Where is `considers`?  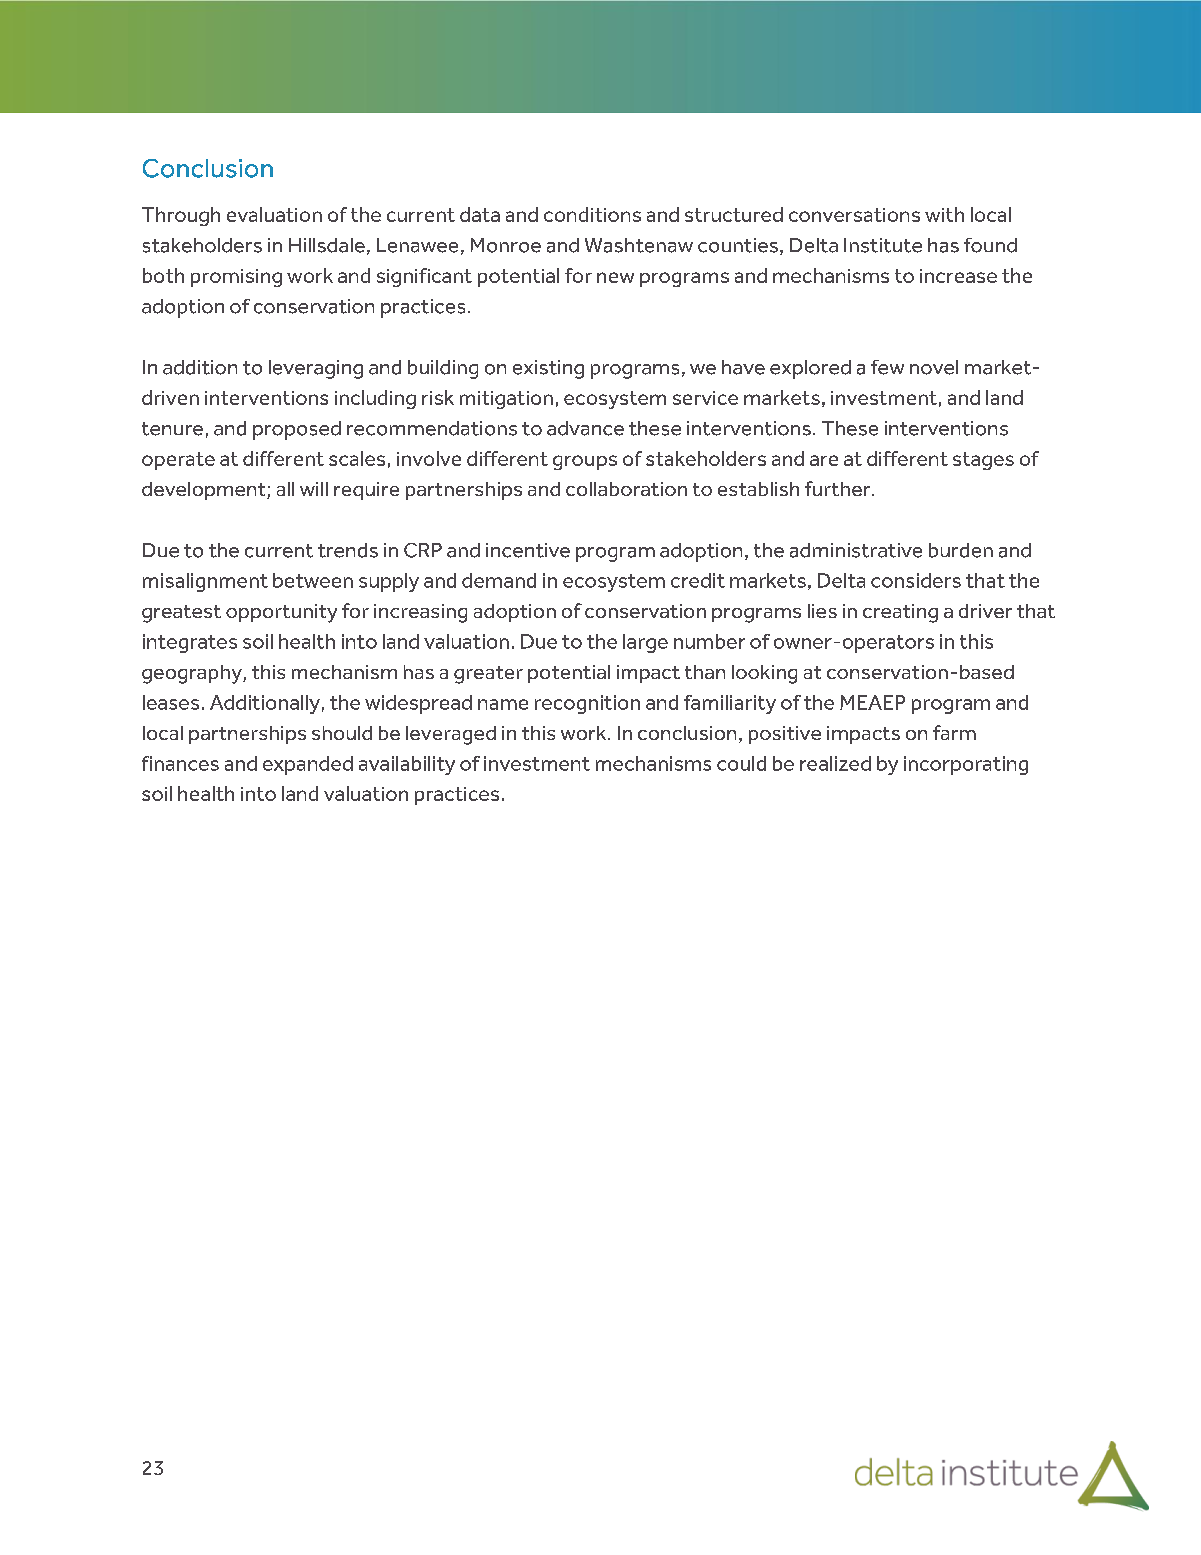
considers is located at coordinates (916, 580).
